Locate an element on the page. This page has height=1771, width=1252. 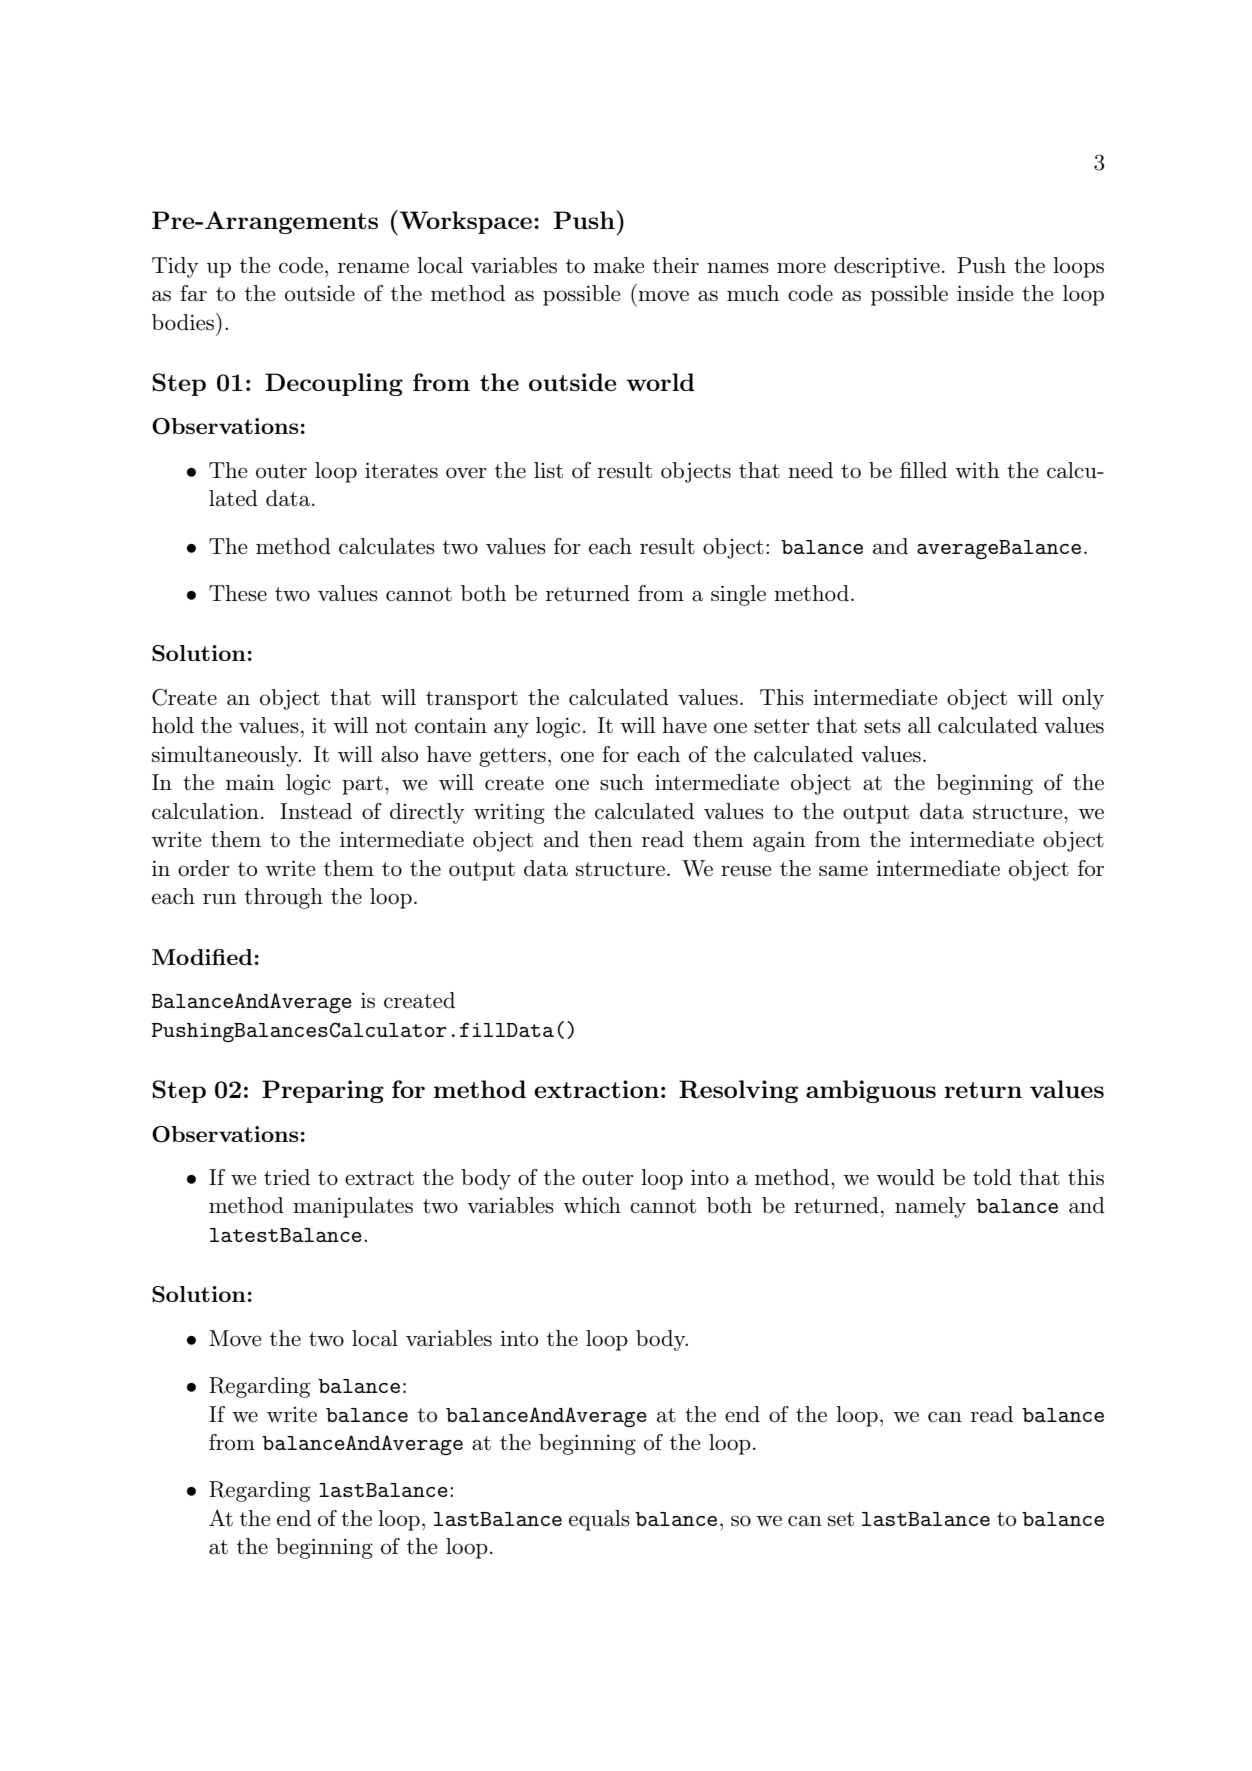
These is located at coordinates (238, 593).
